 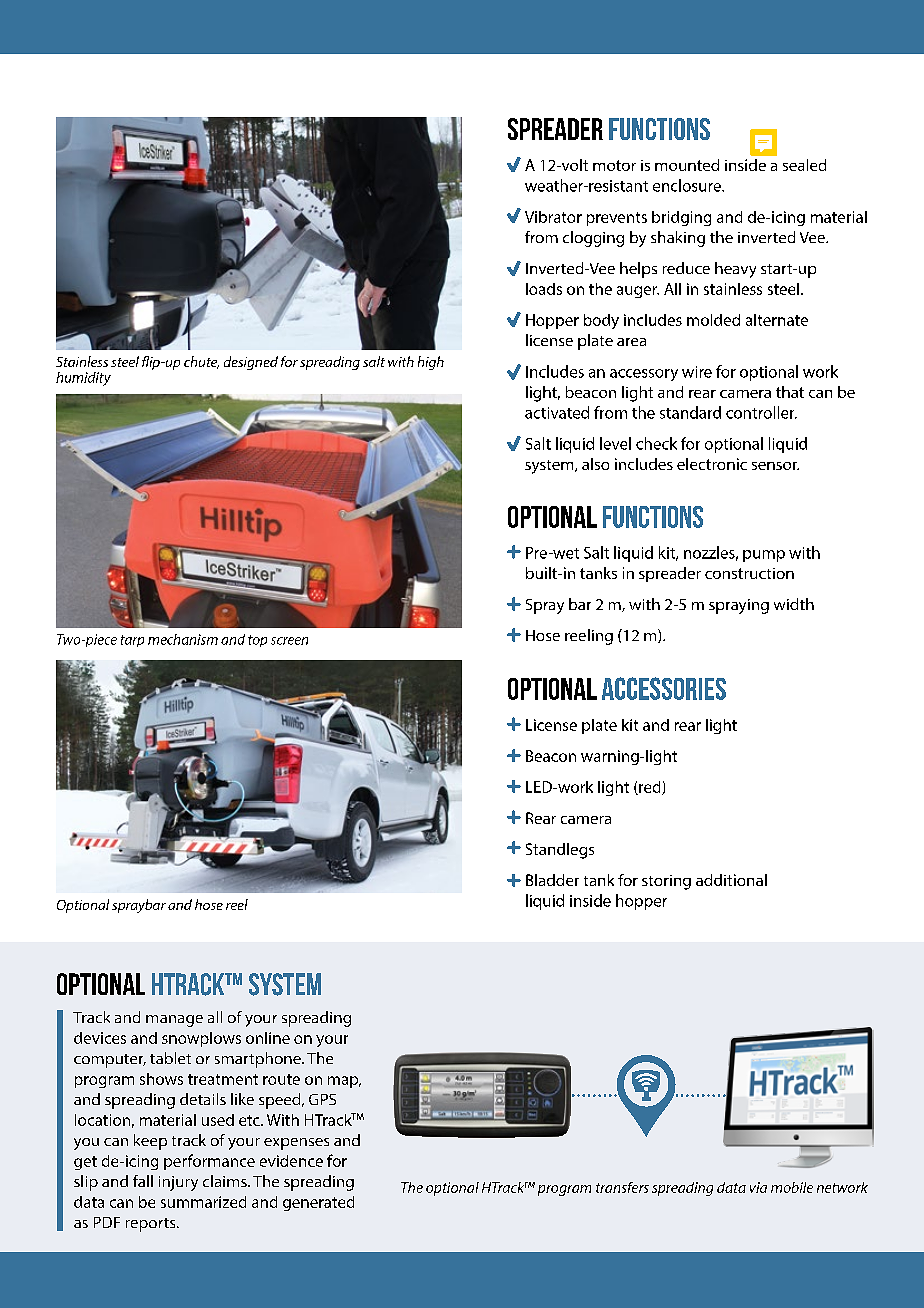 I want to click on additional, so click(x=731, y=880).
